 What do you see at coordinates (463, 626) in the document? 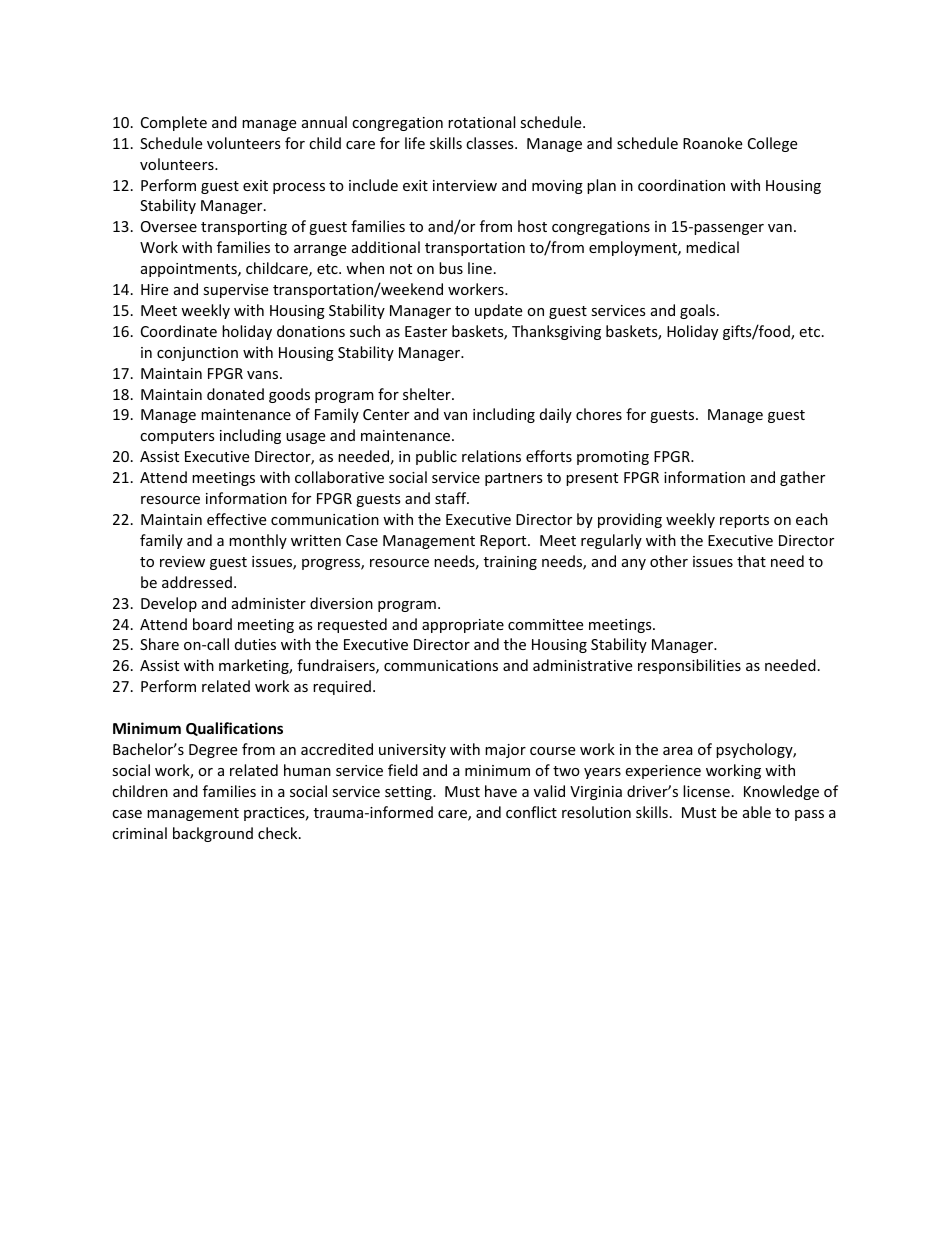
I see `appropriate` at bounding box center [463, 626].
